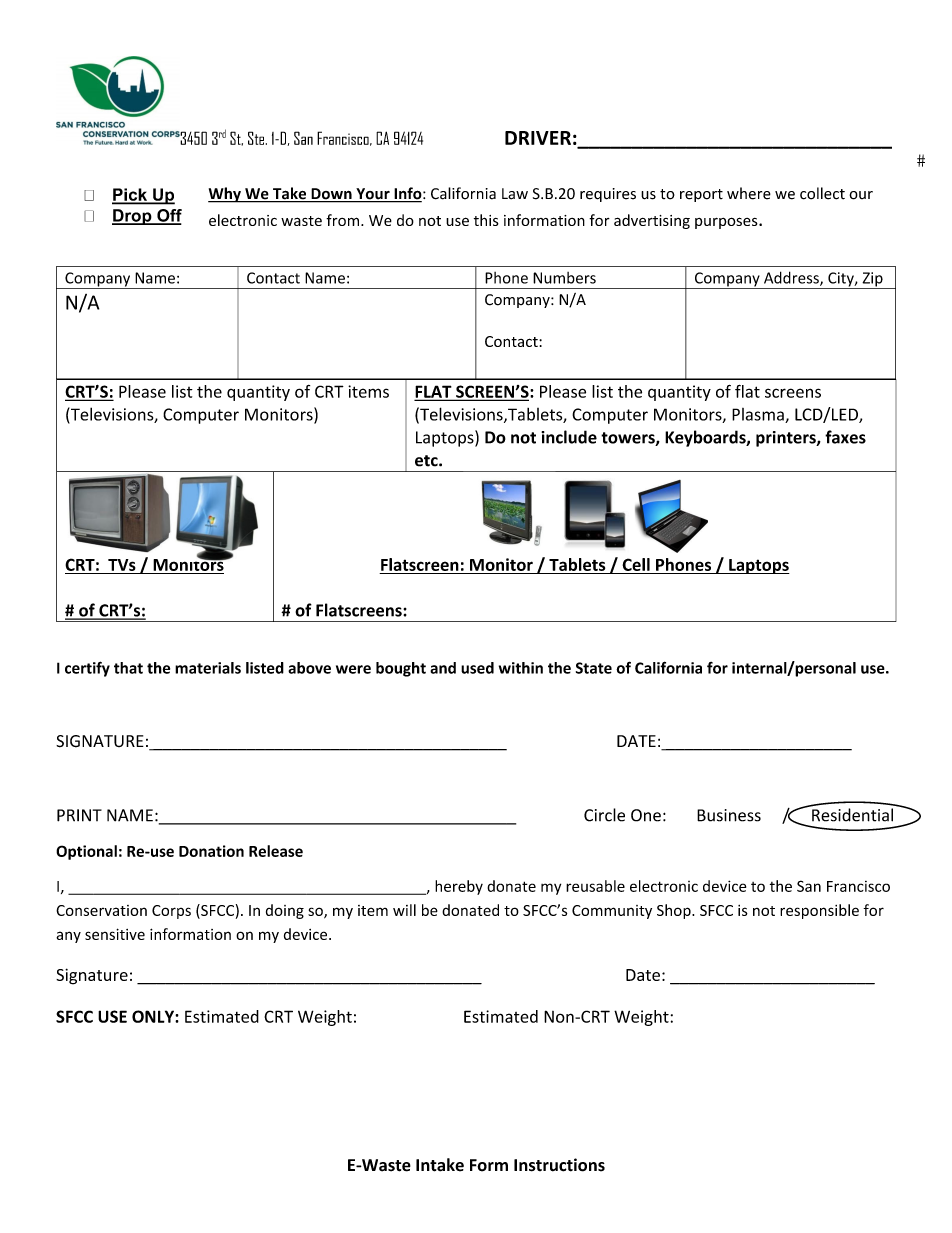 The image size is (952, 1233). What do you see at coordinates (749, 193) in the page?
I see `where` at bounding box center [749, 193].
